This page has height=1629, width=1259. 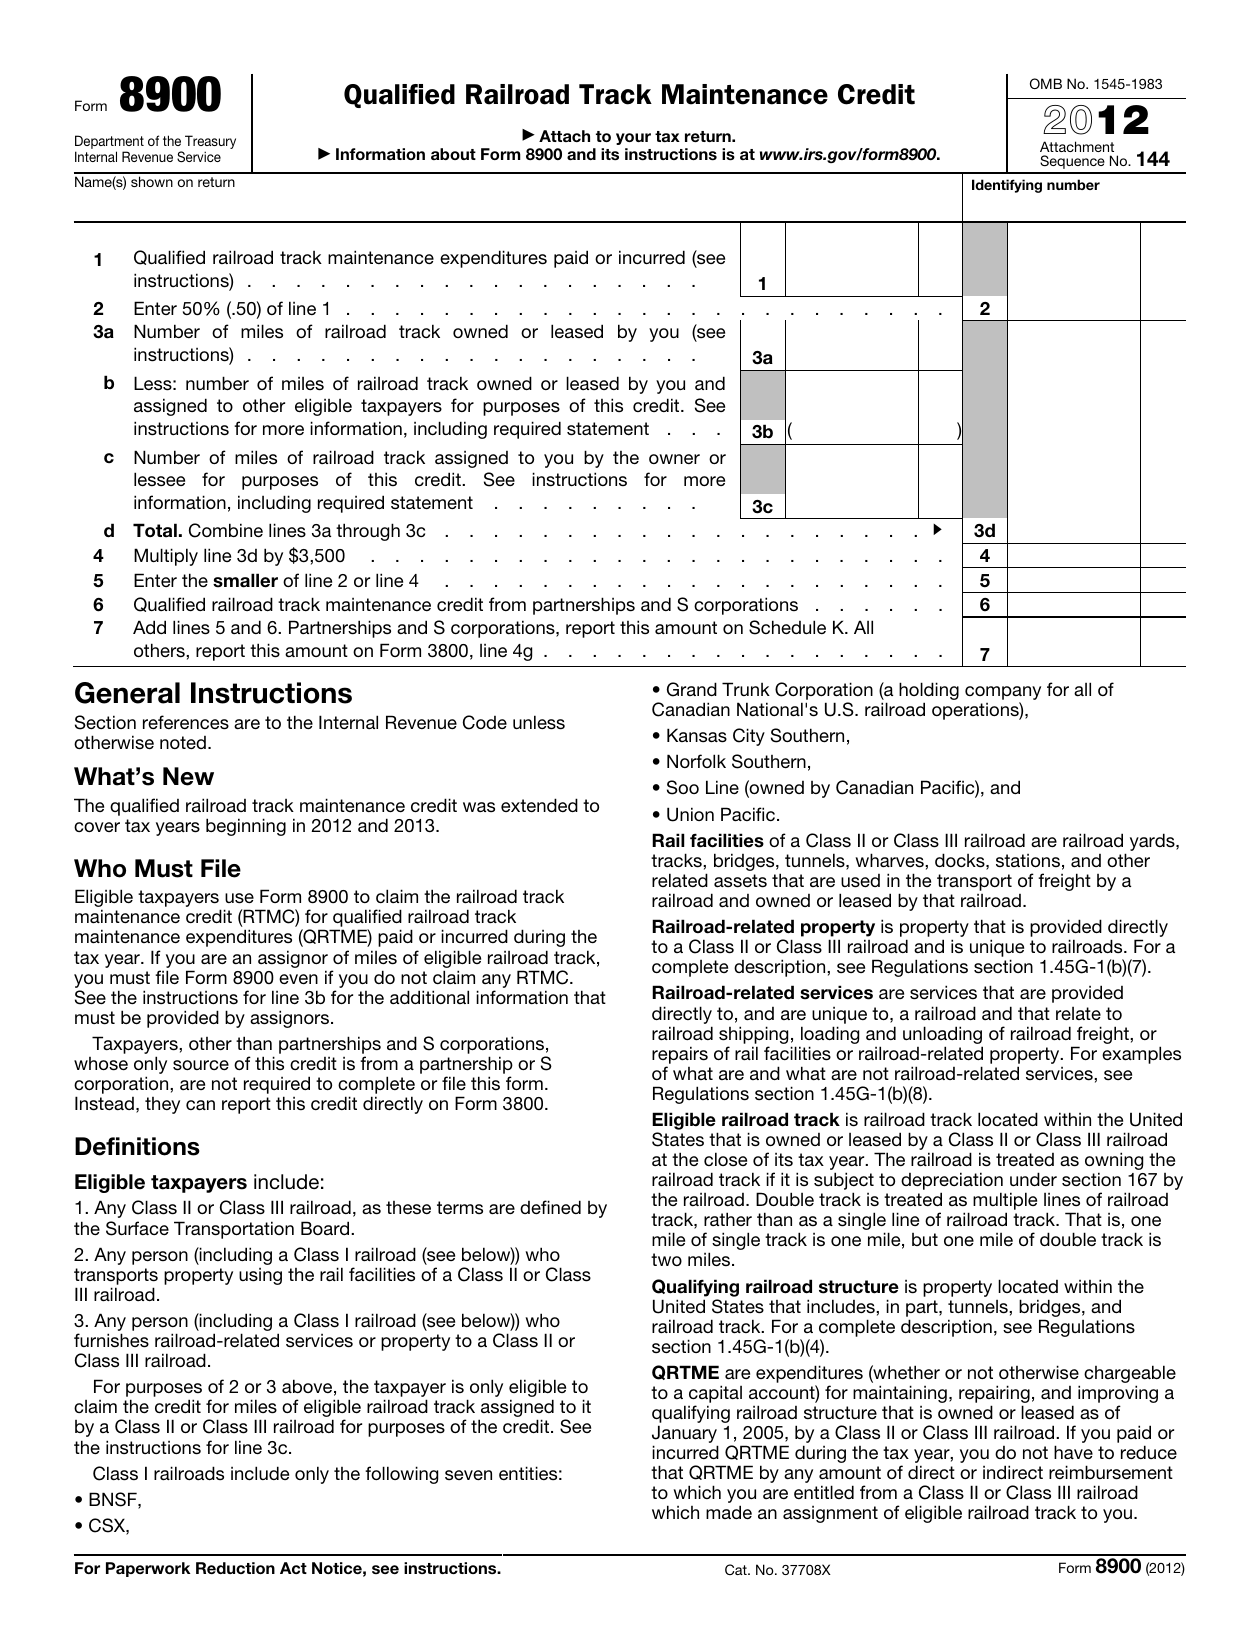 What do you see at coordinates (690, 814) in the page?
I see `Union` at bounding box center [690, 814].
